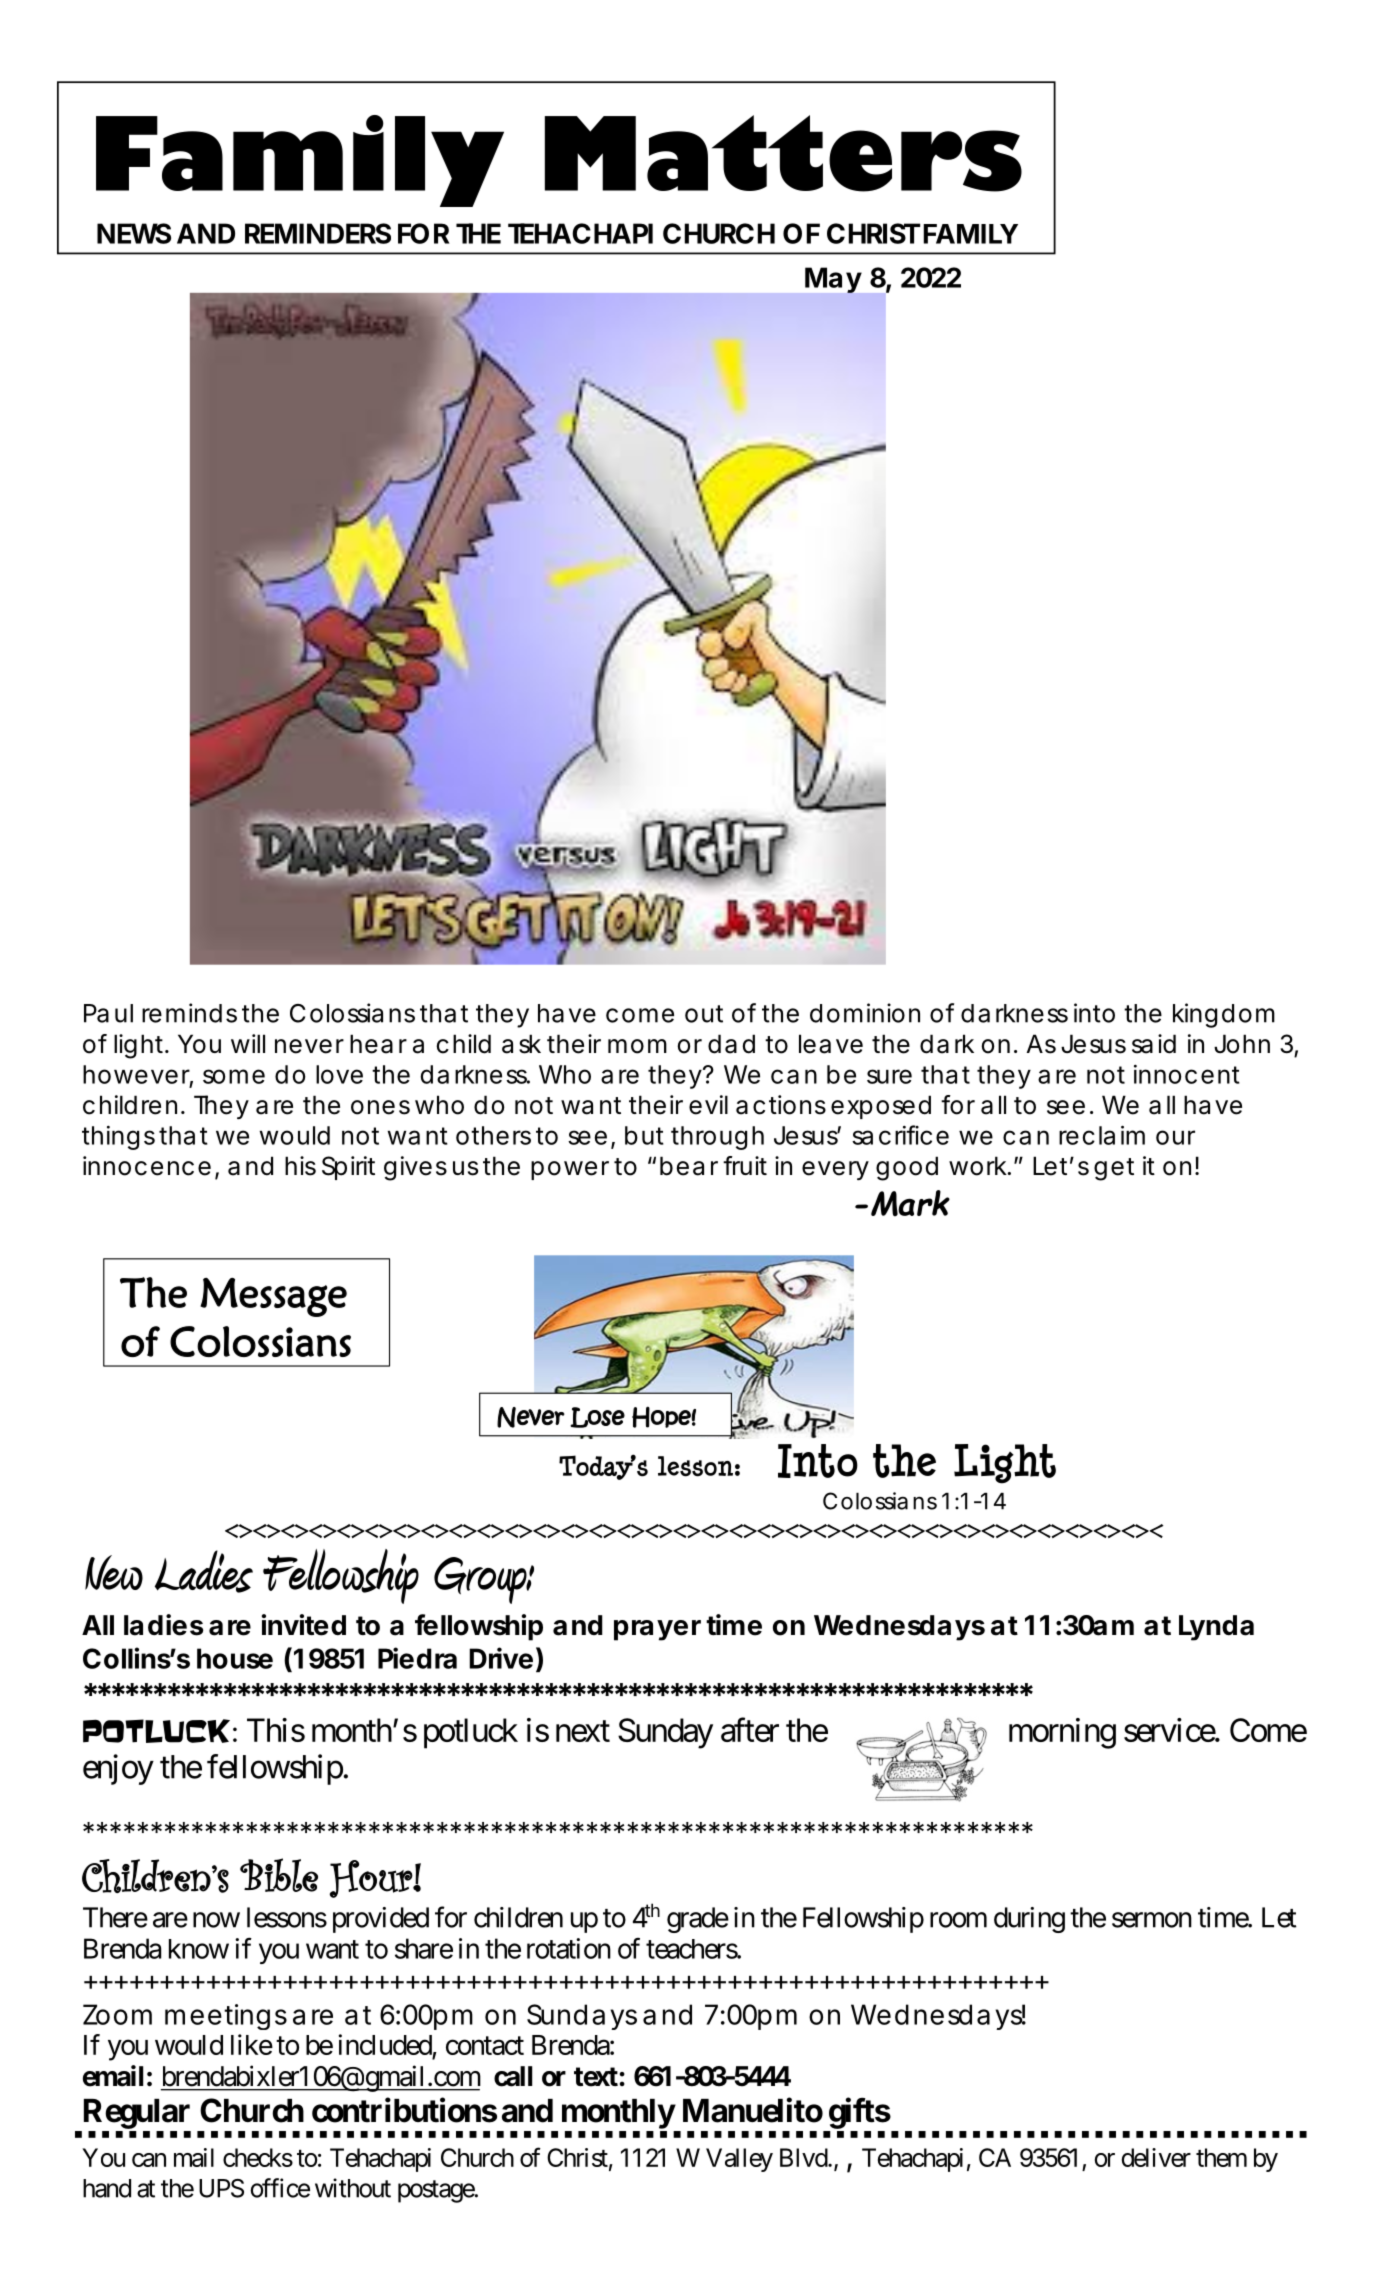 This screenshot has height=2286, width=1388. What do you see at coordinates (348, 1168) in the screenshot?
I see `Spirit` at bounding box center [348, 1168].
